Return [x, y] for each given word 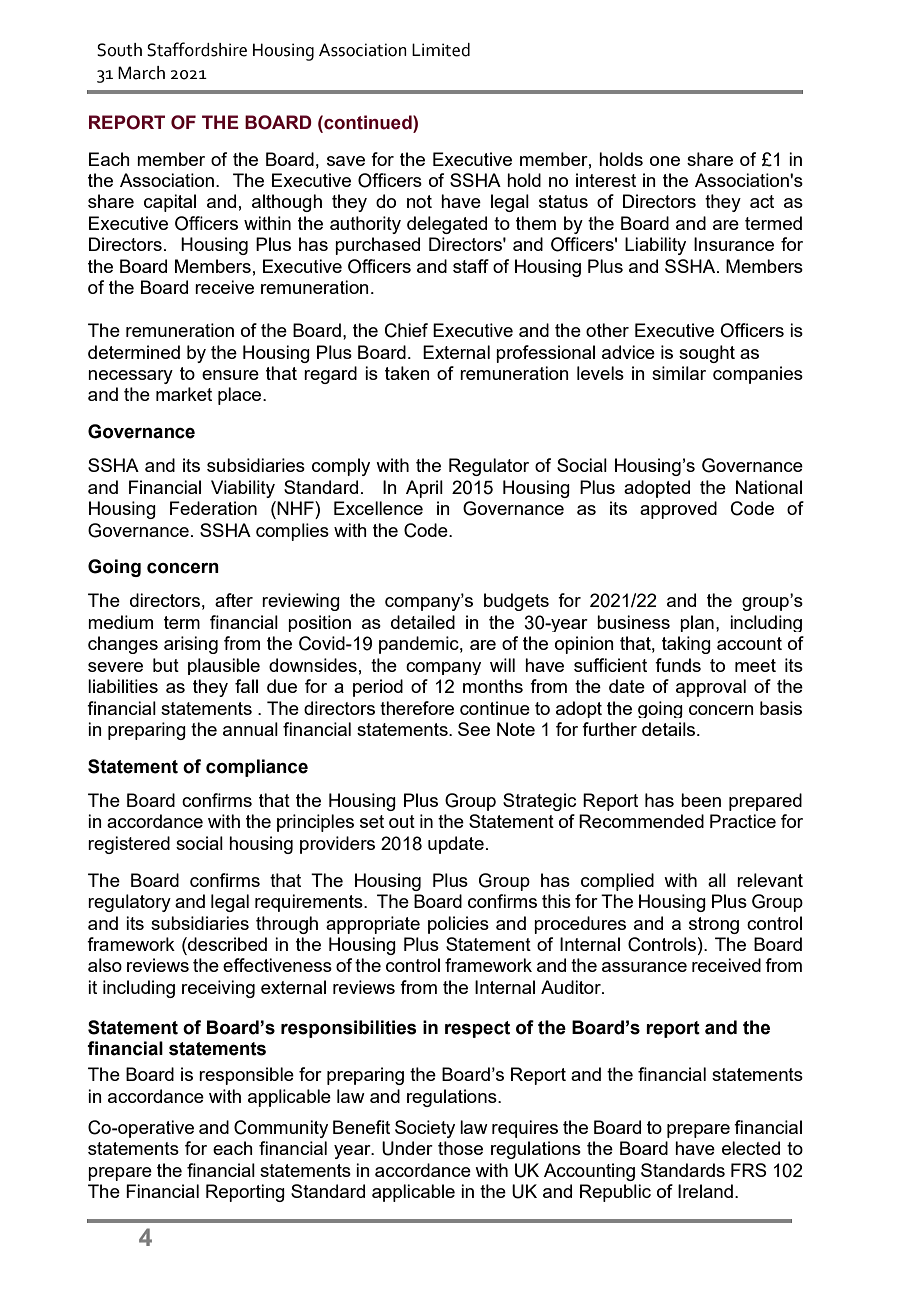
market [184, 394]
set [372, 821]
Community [281, 1129]
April [424, 489]
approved [678, 510]
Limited [441, 50]
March [141, 73]
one [665, 161]
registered [129, 845]
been [701, 800]
